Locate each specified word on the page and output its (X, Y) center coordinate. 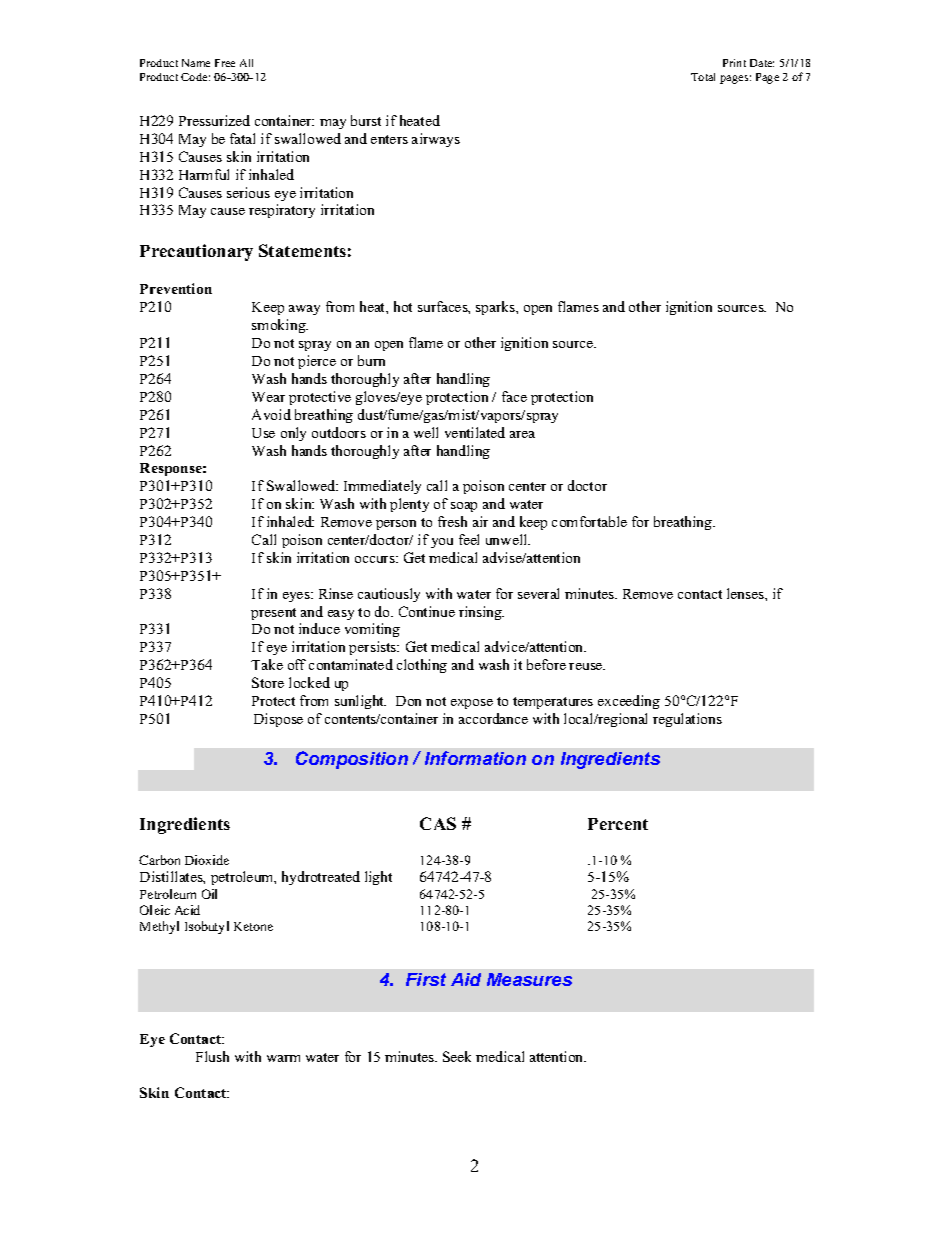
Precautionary (196, 252)
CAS (438, 823)
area (522, 434)
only (293, 434)
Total (703, 77)
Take (267, 664)
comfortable (589, 521)
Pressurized (214, 120)
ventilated (475, 432)
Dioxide (207, 860)
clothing (422, 666)
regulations (687, 720)
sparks (496, 308)
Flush (212, 1056)
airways (436, 140)
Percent (618, 824)
